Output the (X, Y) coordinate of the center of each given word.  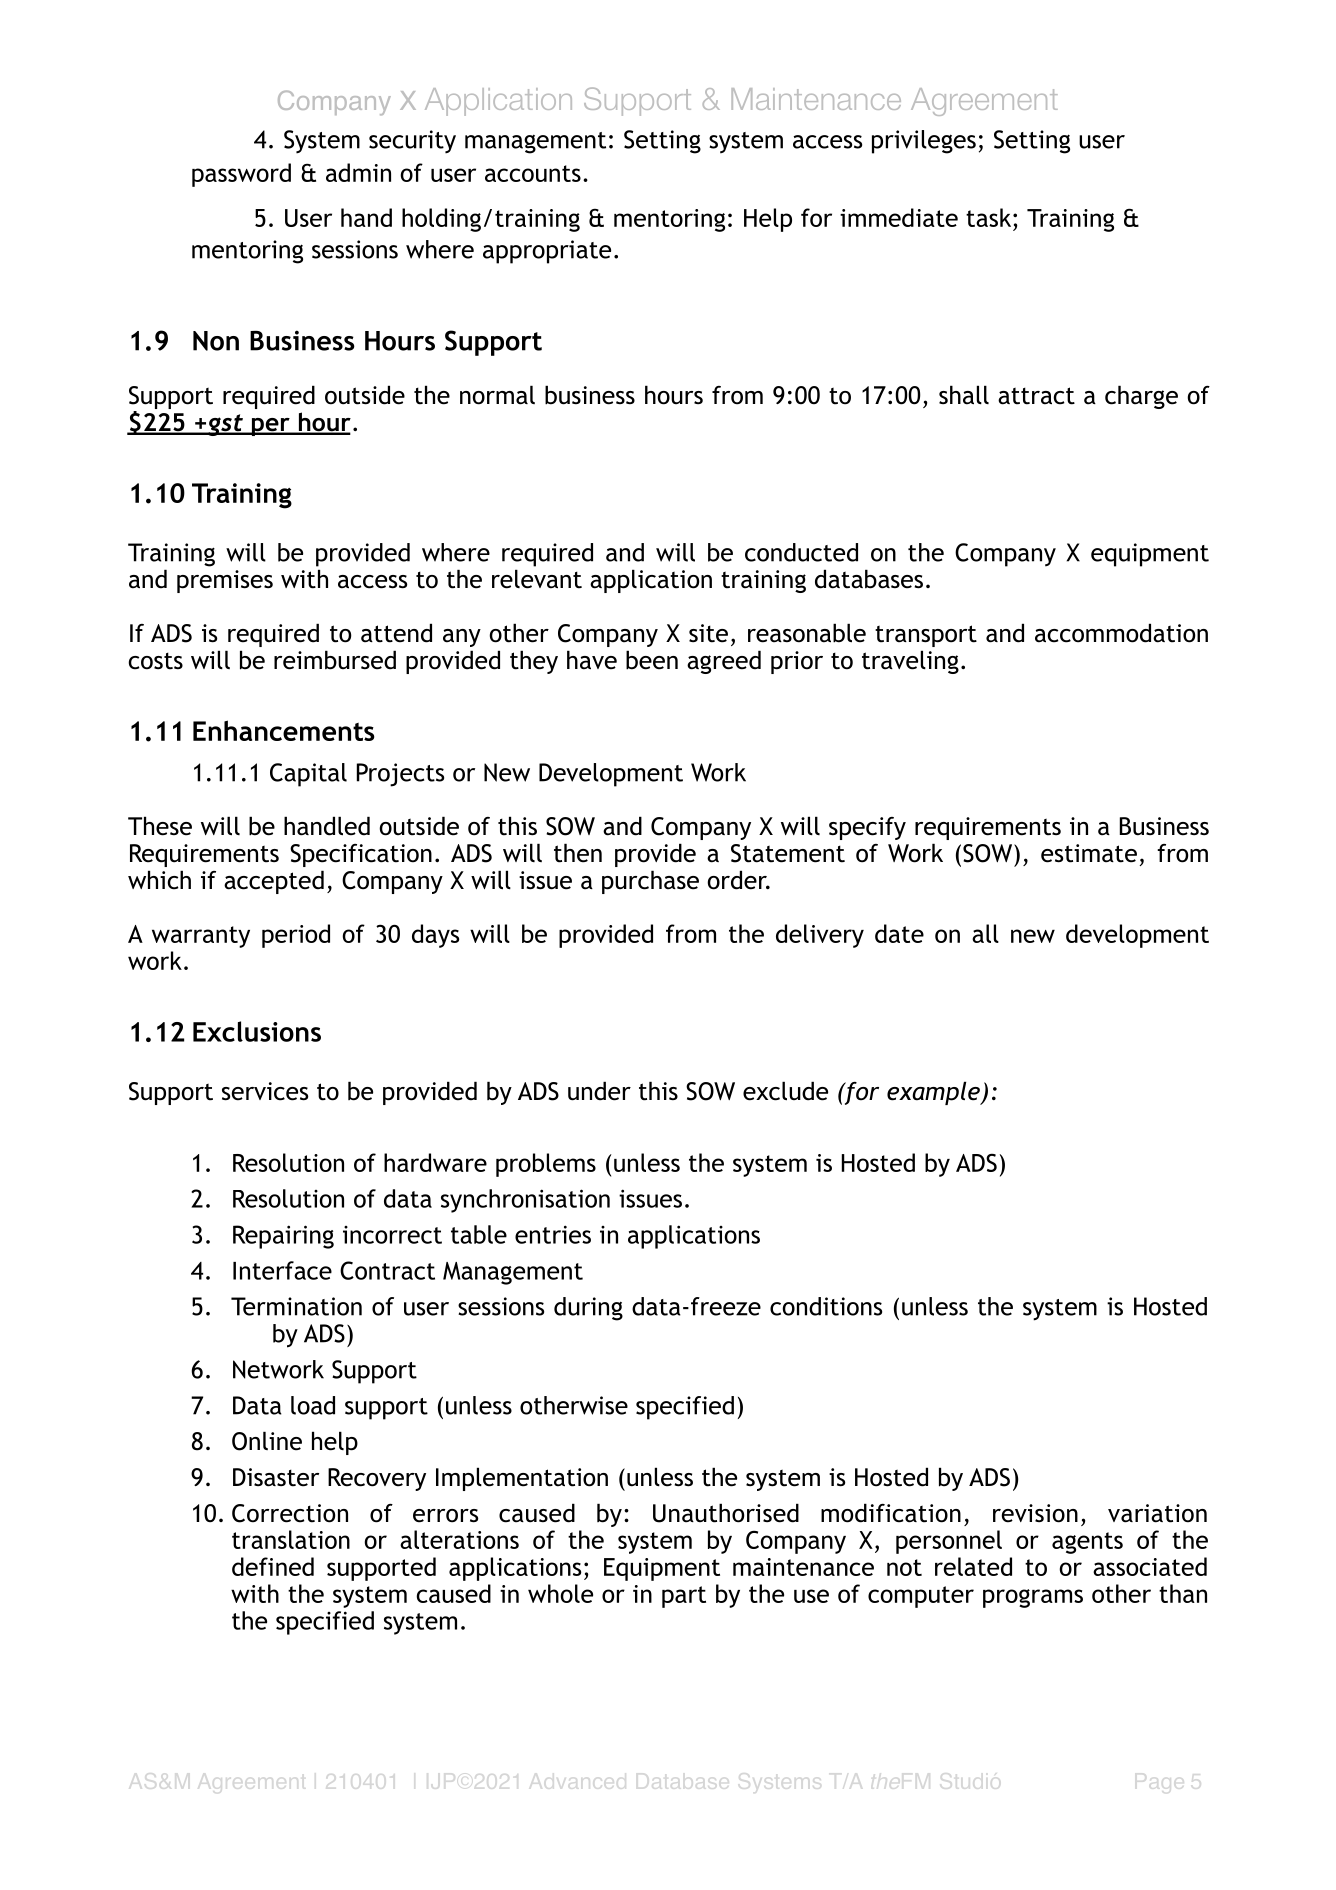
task (990, 217)
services (265, 1091)
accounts (533, 173)
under (599, 1091)
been (652, 660)
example (934, 1093)
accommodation (1121, 633)
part (684, 1597)
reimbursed (335, 660)
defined (273, 1566)
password (241, 175)
